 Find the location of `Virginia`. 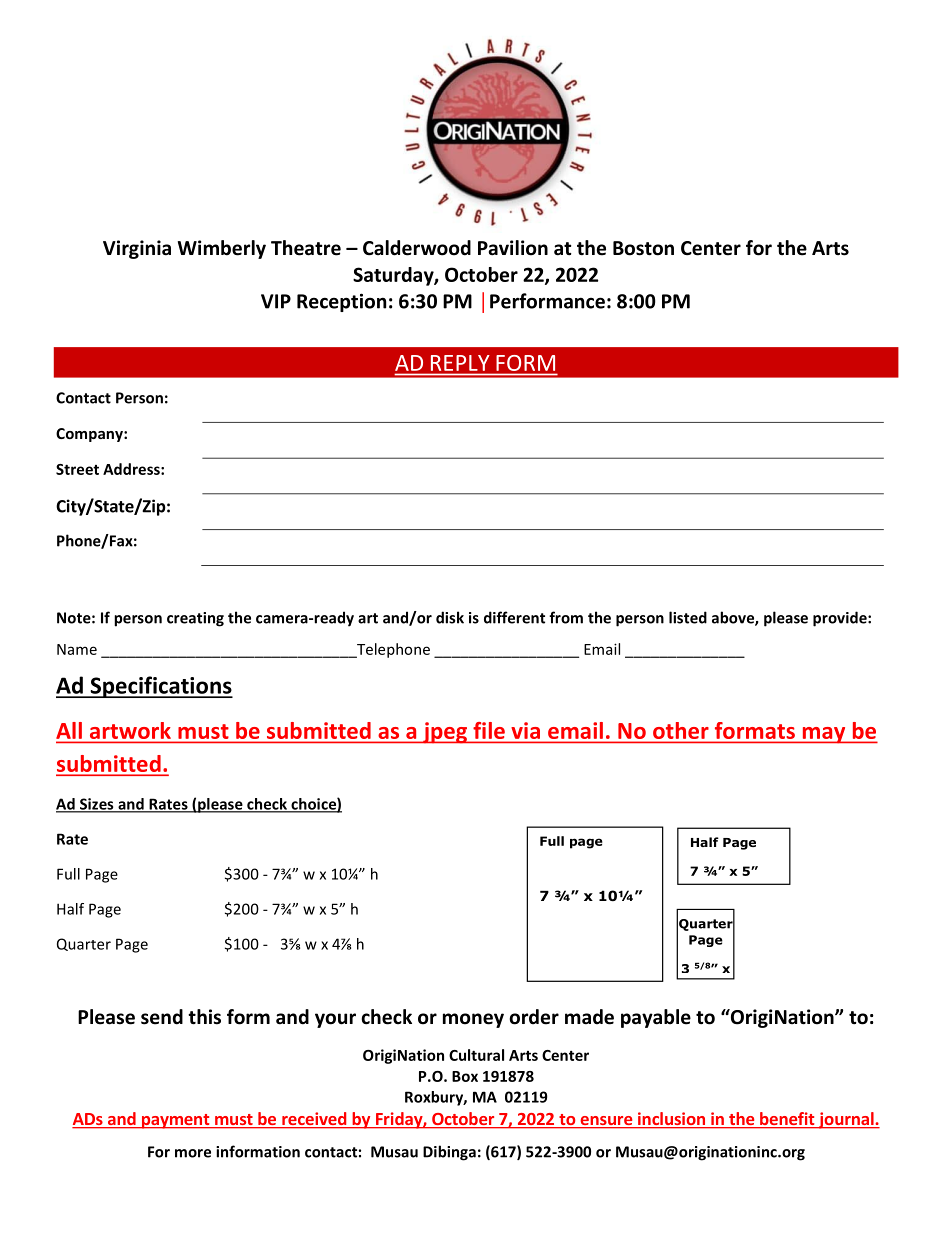

Virginia is located at coordinates (137, 249).
